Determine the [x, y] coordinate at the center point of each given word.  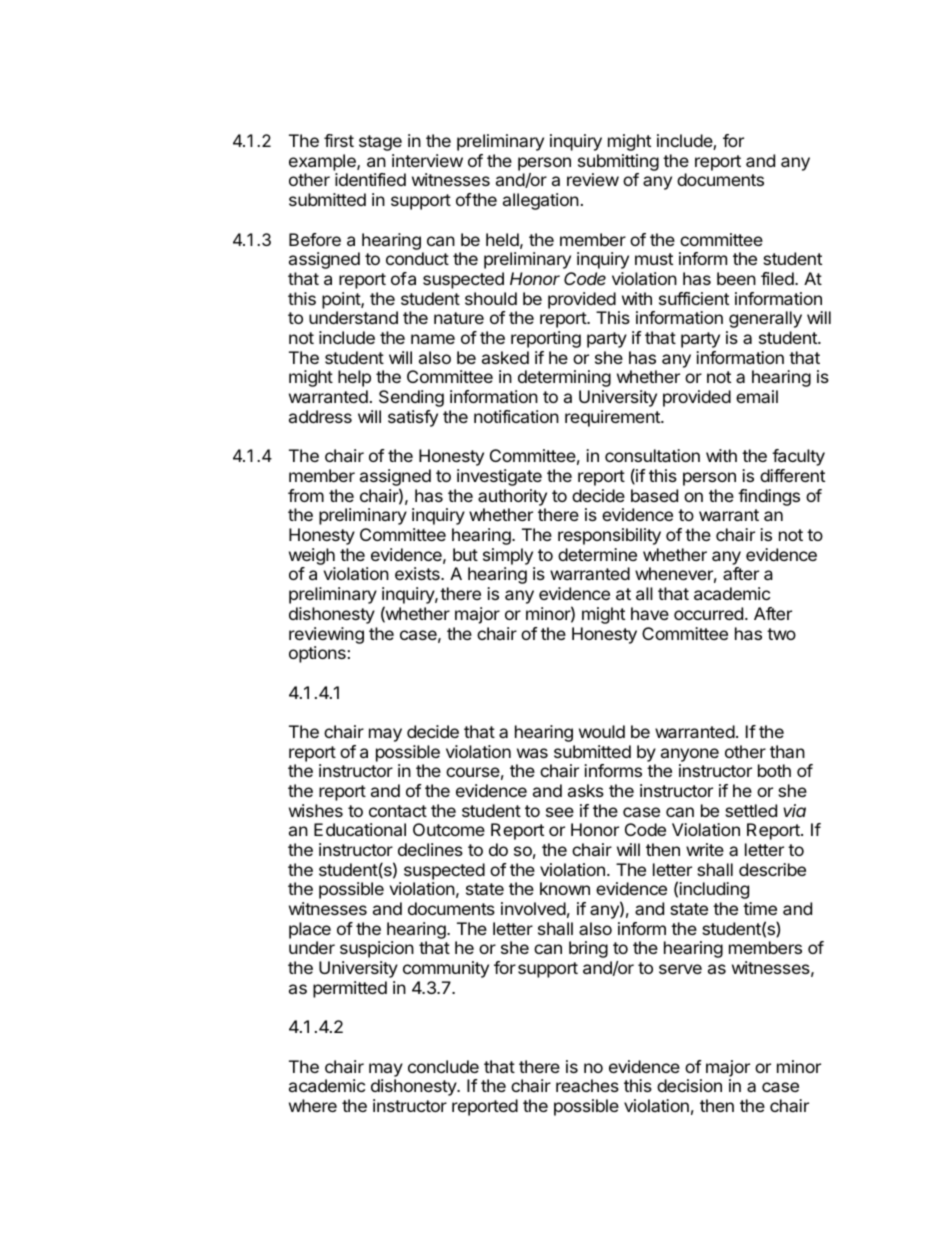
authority [512, 497]
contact [398, 811]
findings [769, 497]
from [306, 495]
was [532, 753]
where [313, 1105]
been [736, 278]
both [774, 770]
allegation [541, 201]
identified [370, 179]
